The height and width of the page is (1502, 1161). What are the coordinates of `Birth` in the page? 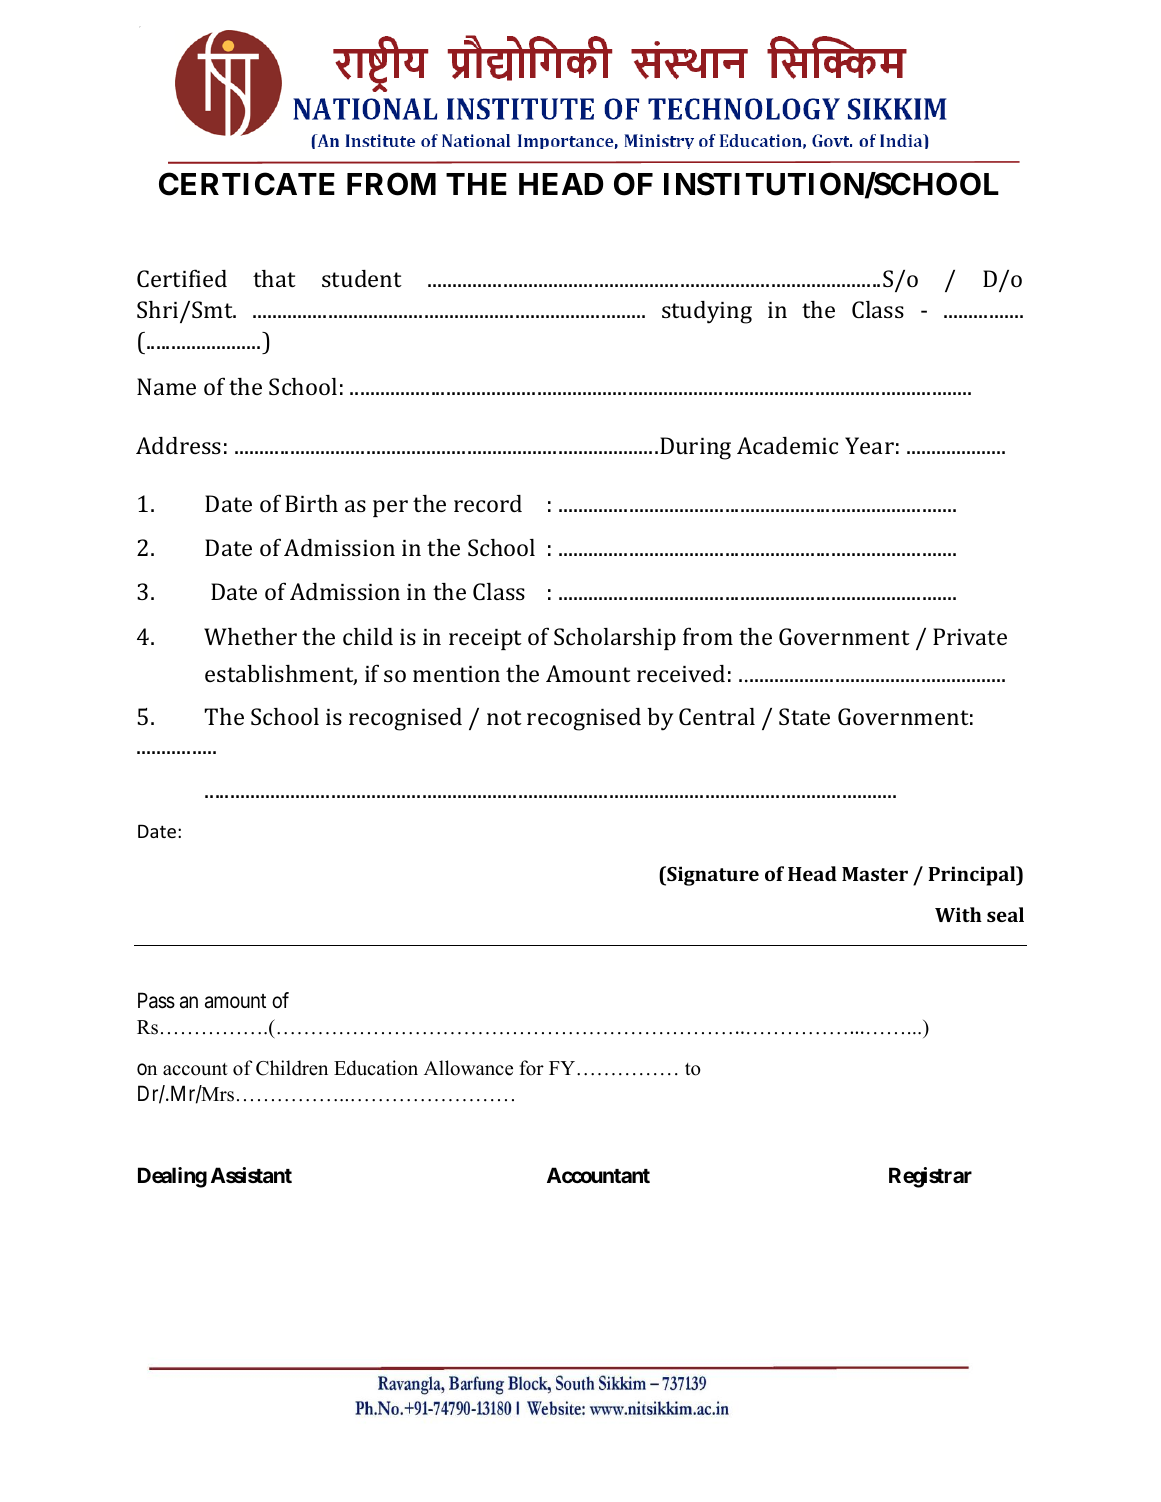 It's located at (311, 503).
